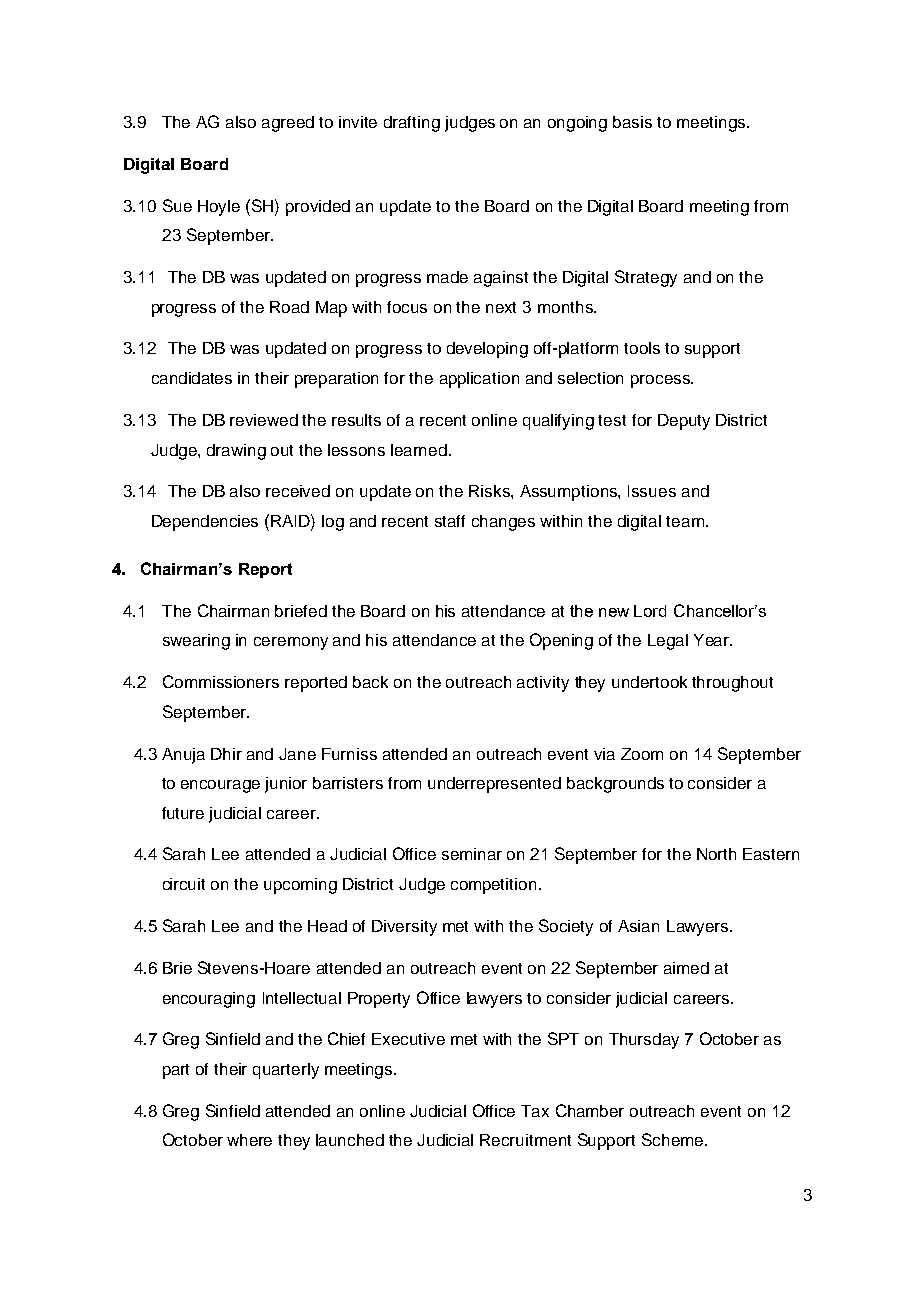 The width and height of the page is (924, 1308). I want to click on agreed, so click(288, 124).
